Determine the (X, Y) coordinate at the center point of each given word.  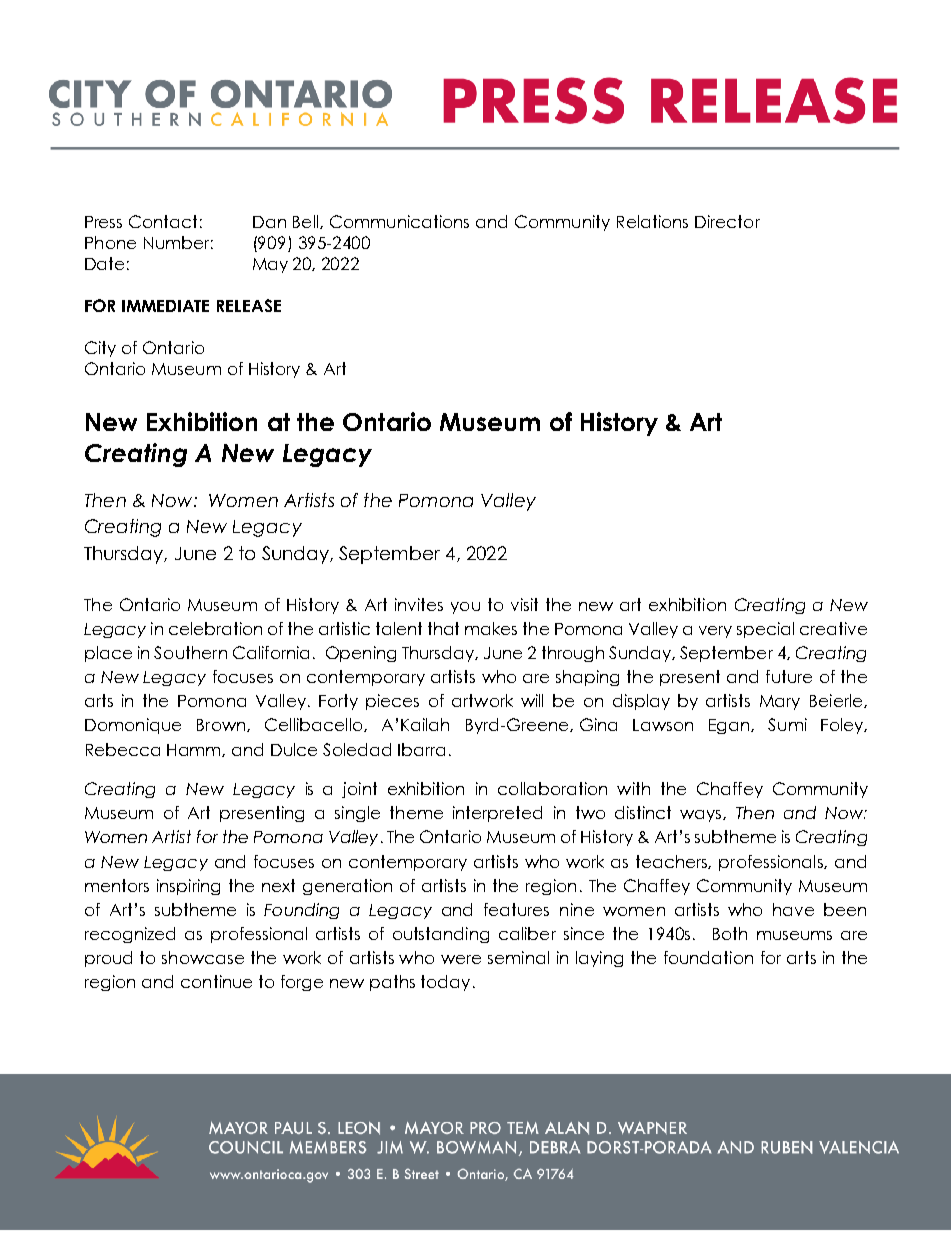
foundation (708, 957)
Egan (730, 726)
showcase (203, 957)
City (100, 349)
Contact (163, 221)
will (532, 700)
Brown (222, 725)
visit (524, 604)
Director (727, 221)
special (765, 630)
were (461, 959)
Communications (399, 221)
